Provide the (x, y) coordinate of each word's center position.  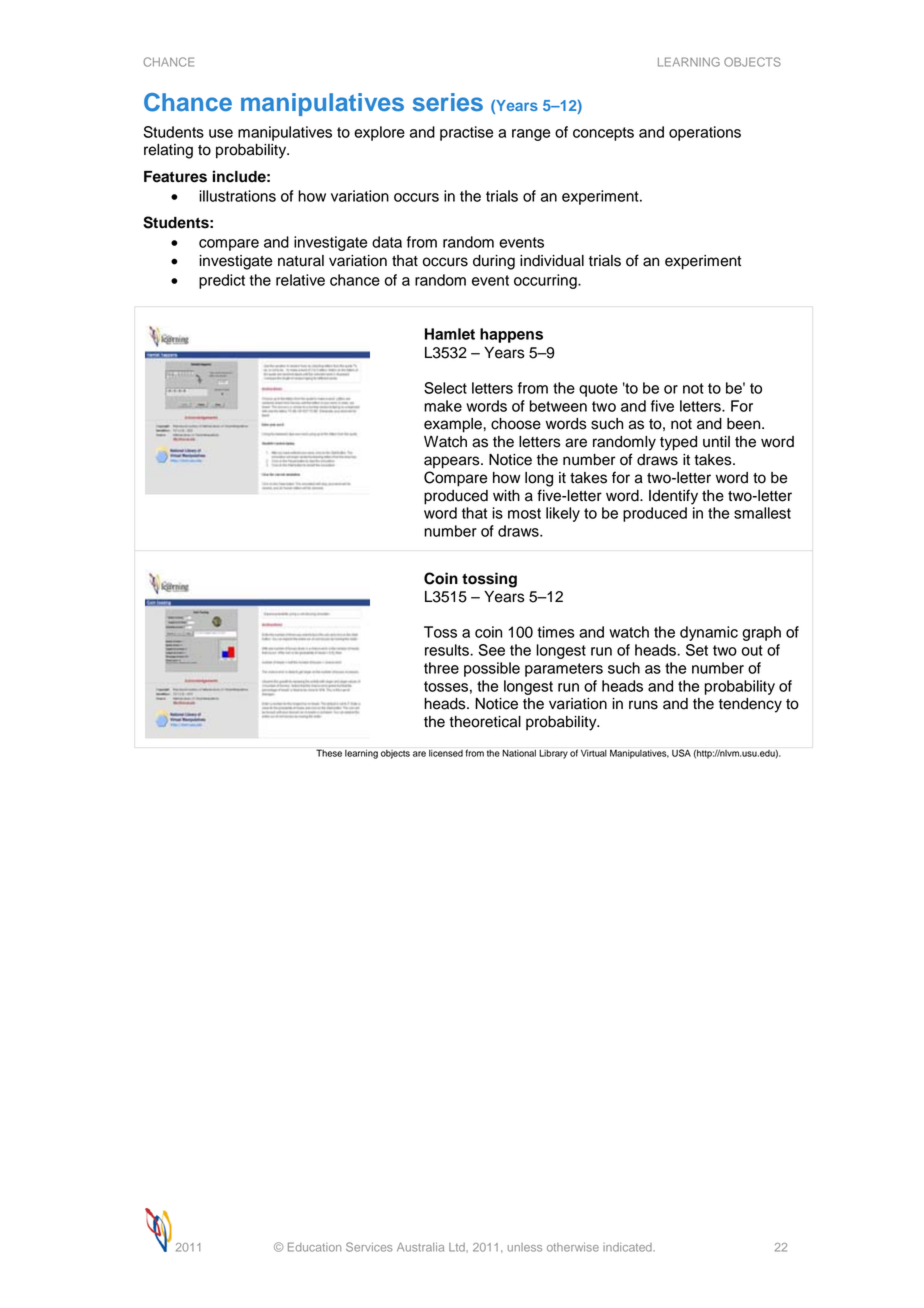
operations (705, 133)
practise (466, 133)
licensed (446, 753)
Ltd (458, 1247)
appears (453, 462)
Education (314, 1247)
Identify (673, 497)
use (221, 133)
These (329, 753)
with (506, 495)
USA (681, 753)
